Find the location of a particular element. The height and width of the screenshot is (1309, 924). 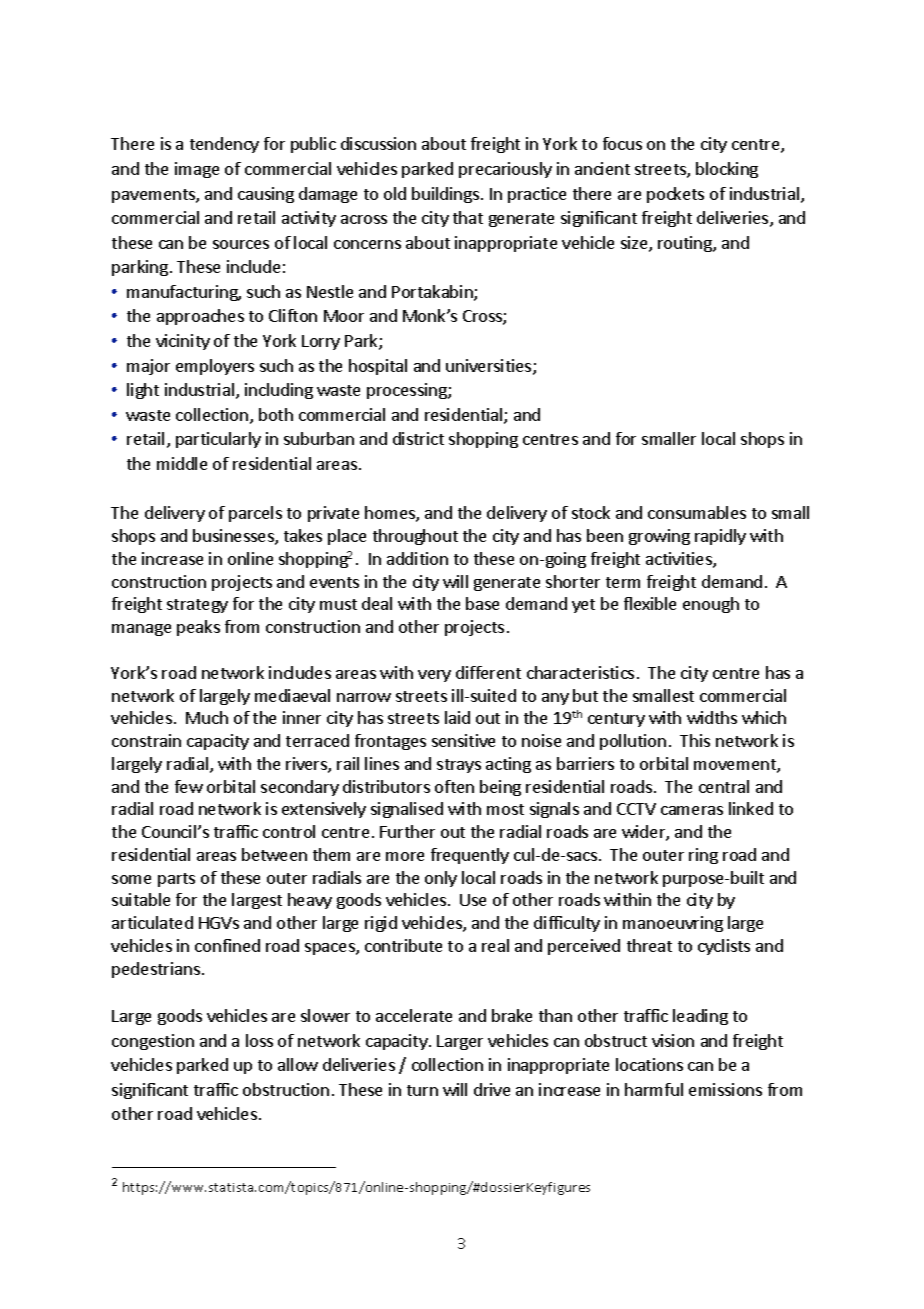

cameras is located at coordinates (692, 810).
